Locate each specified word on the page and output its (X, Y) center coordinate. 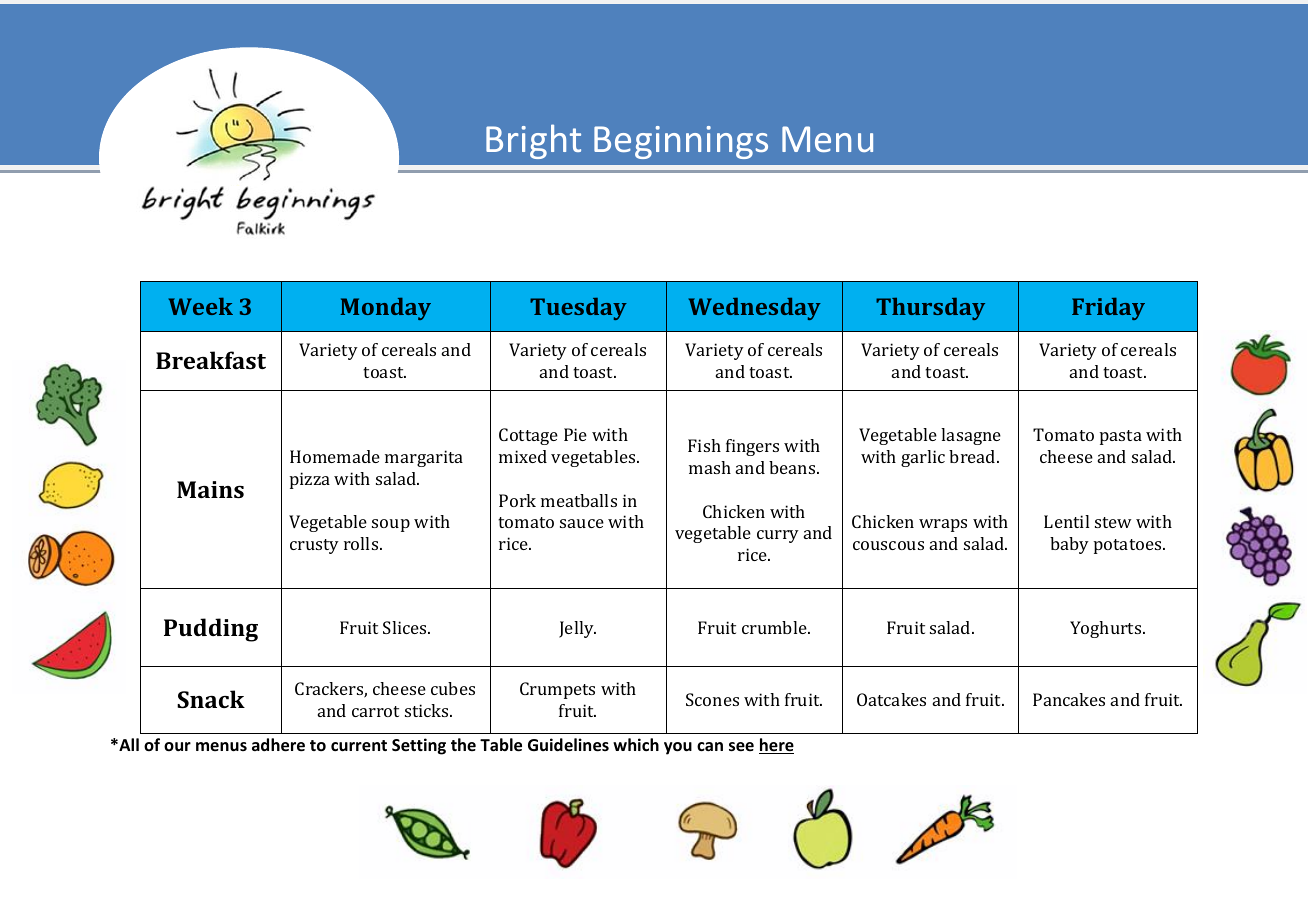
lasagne (971, 436)
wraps (943, 525)
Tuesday (578, 309)
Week (201, 306)
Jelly (577, 629)
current (359, 746)
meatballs (579, 500)
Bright (533, 141)
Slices (406, 627)
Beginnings (681, 142)
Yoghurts (1107, 629)
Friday (1108, 309)
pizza (310, 480)
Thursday (930, 309)
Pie (575, 434)
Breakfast (211, 360)
